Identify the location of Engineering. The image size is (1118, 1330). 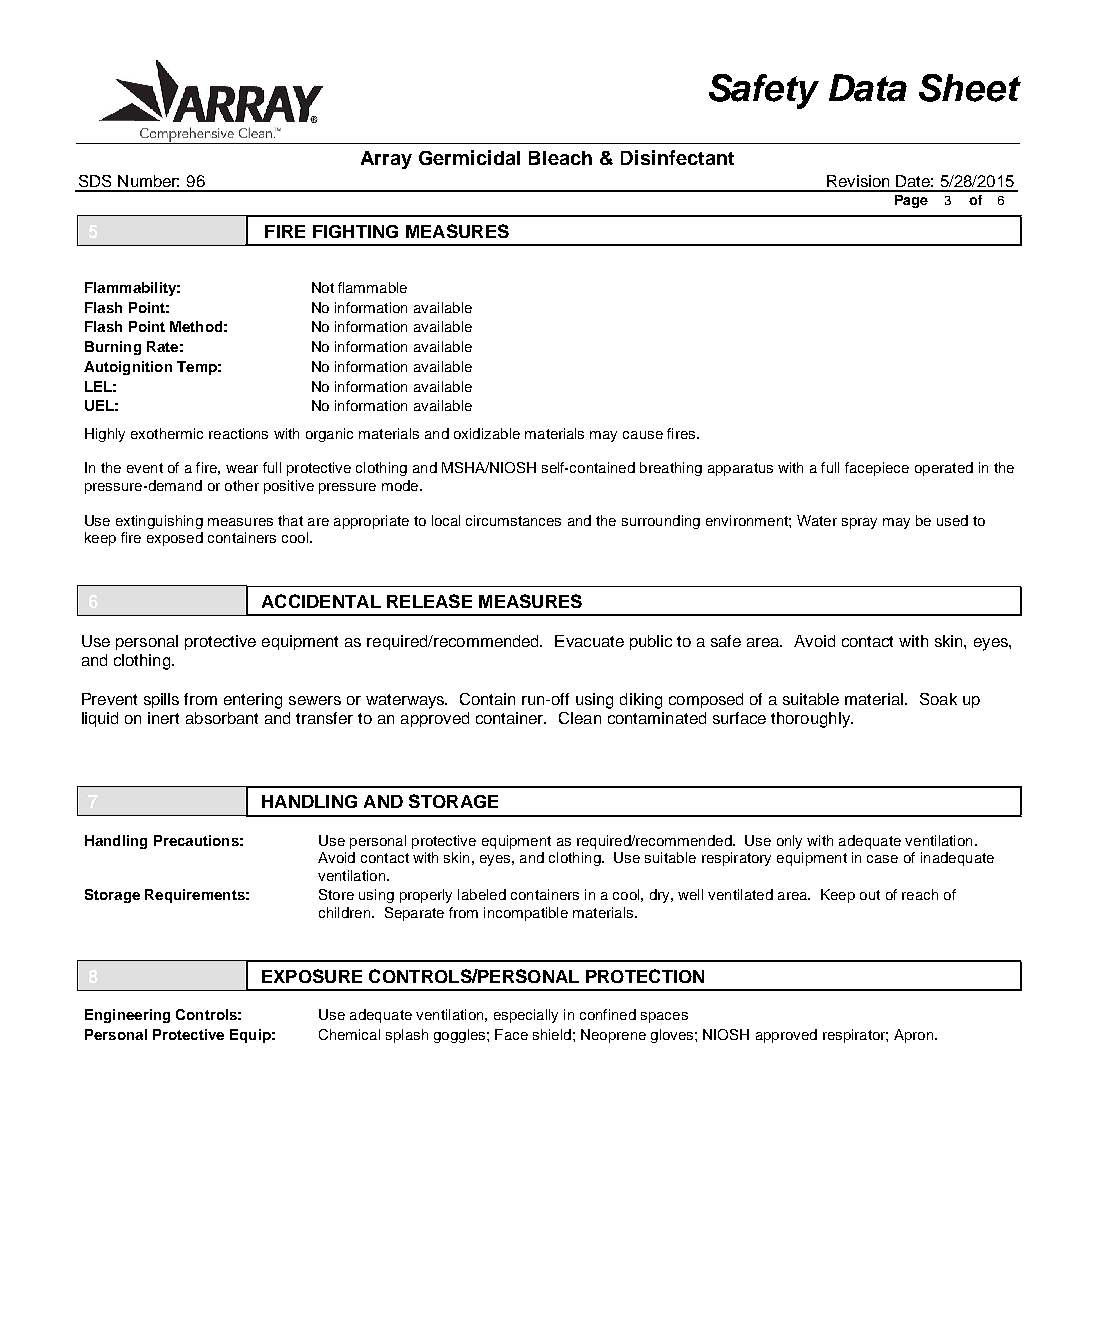
(127, 1016).
